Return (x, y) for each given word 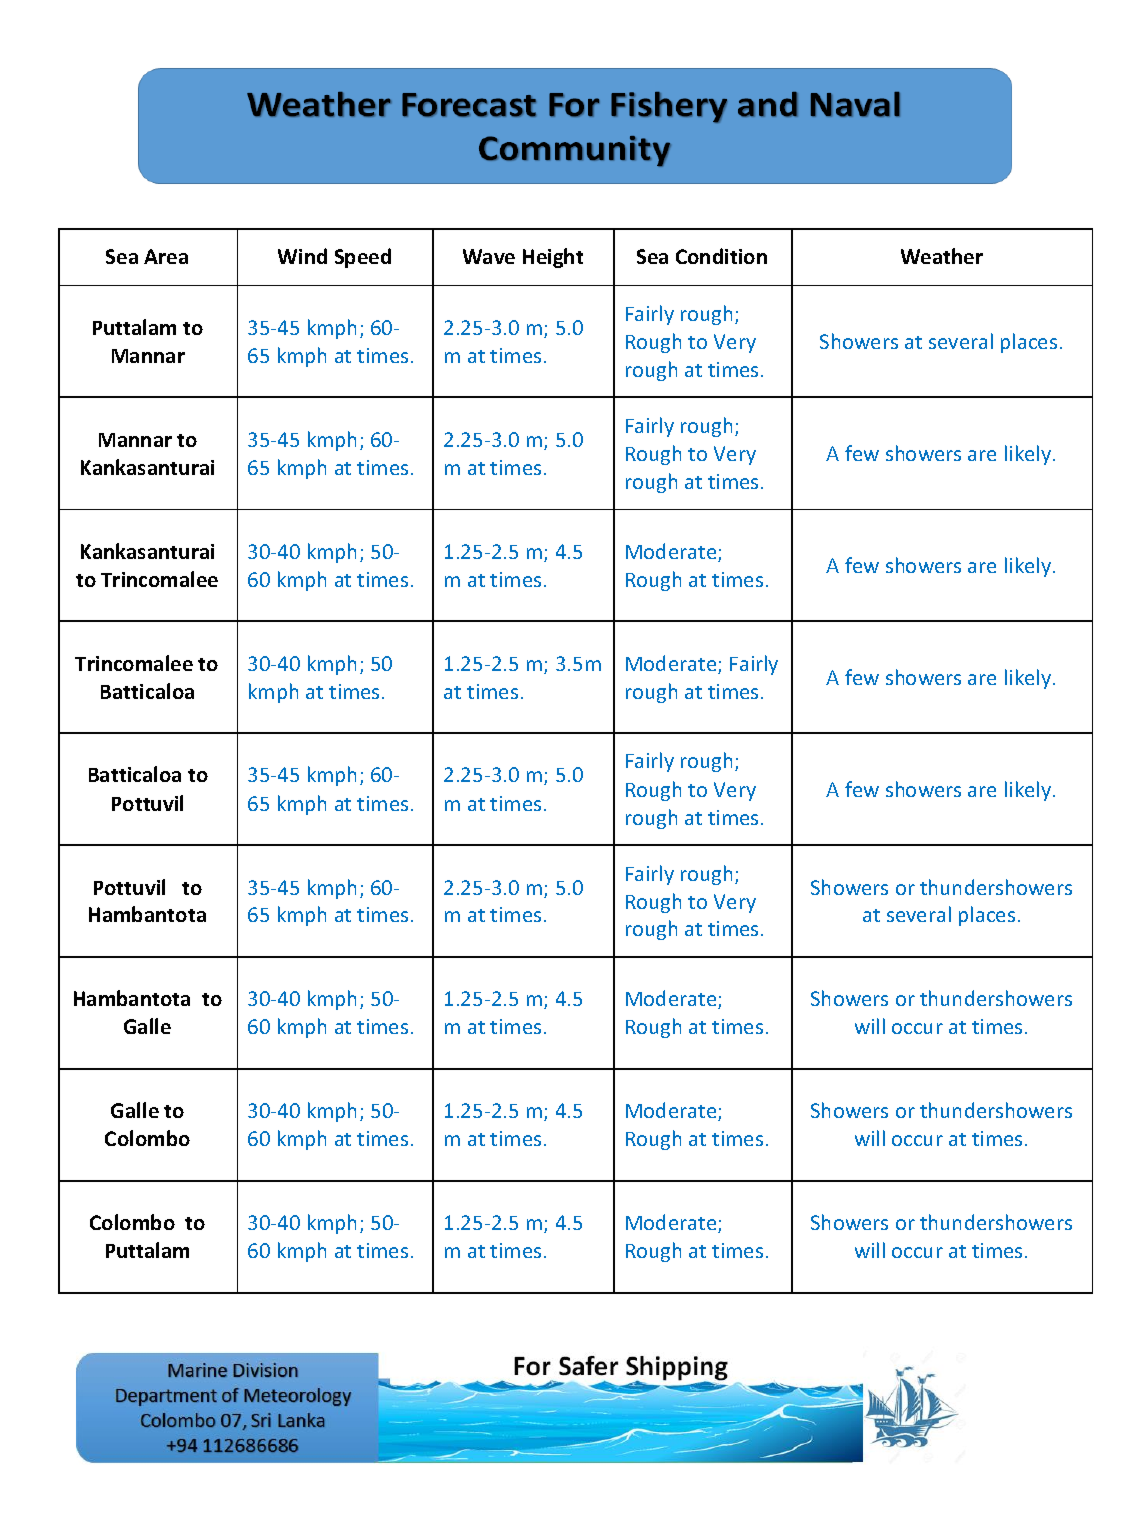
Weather (942, 256)
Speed (363, 258)
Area (166, 256)
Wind (302, 256)
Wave (489, 256)
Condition (721, 256)
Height (553, 258)
